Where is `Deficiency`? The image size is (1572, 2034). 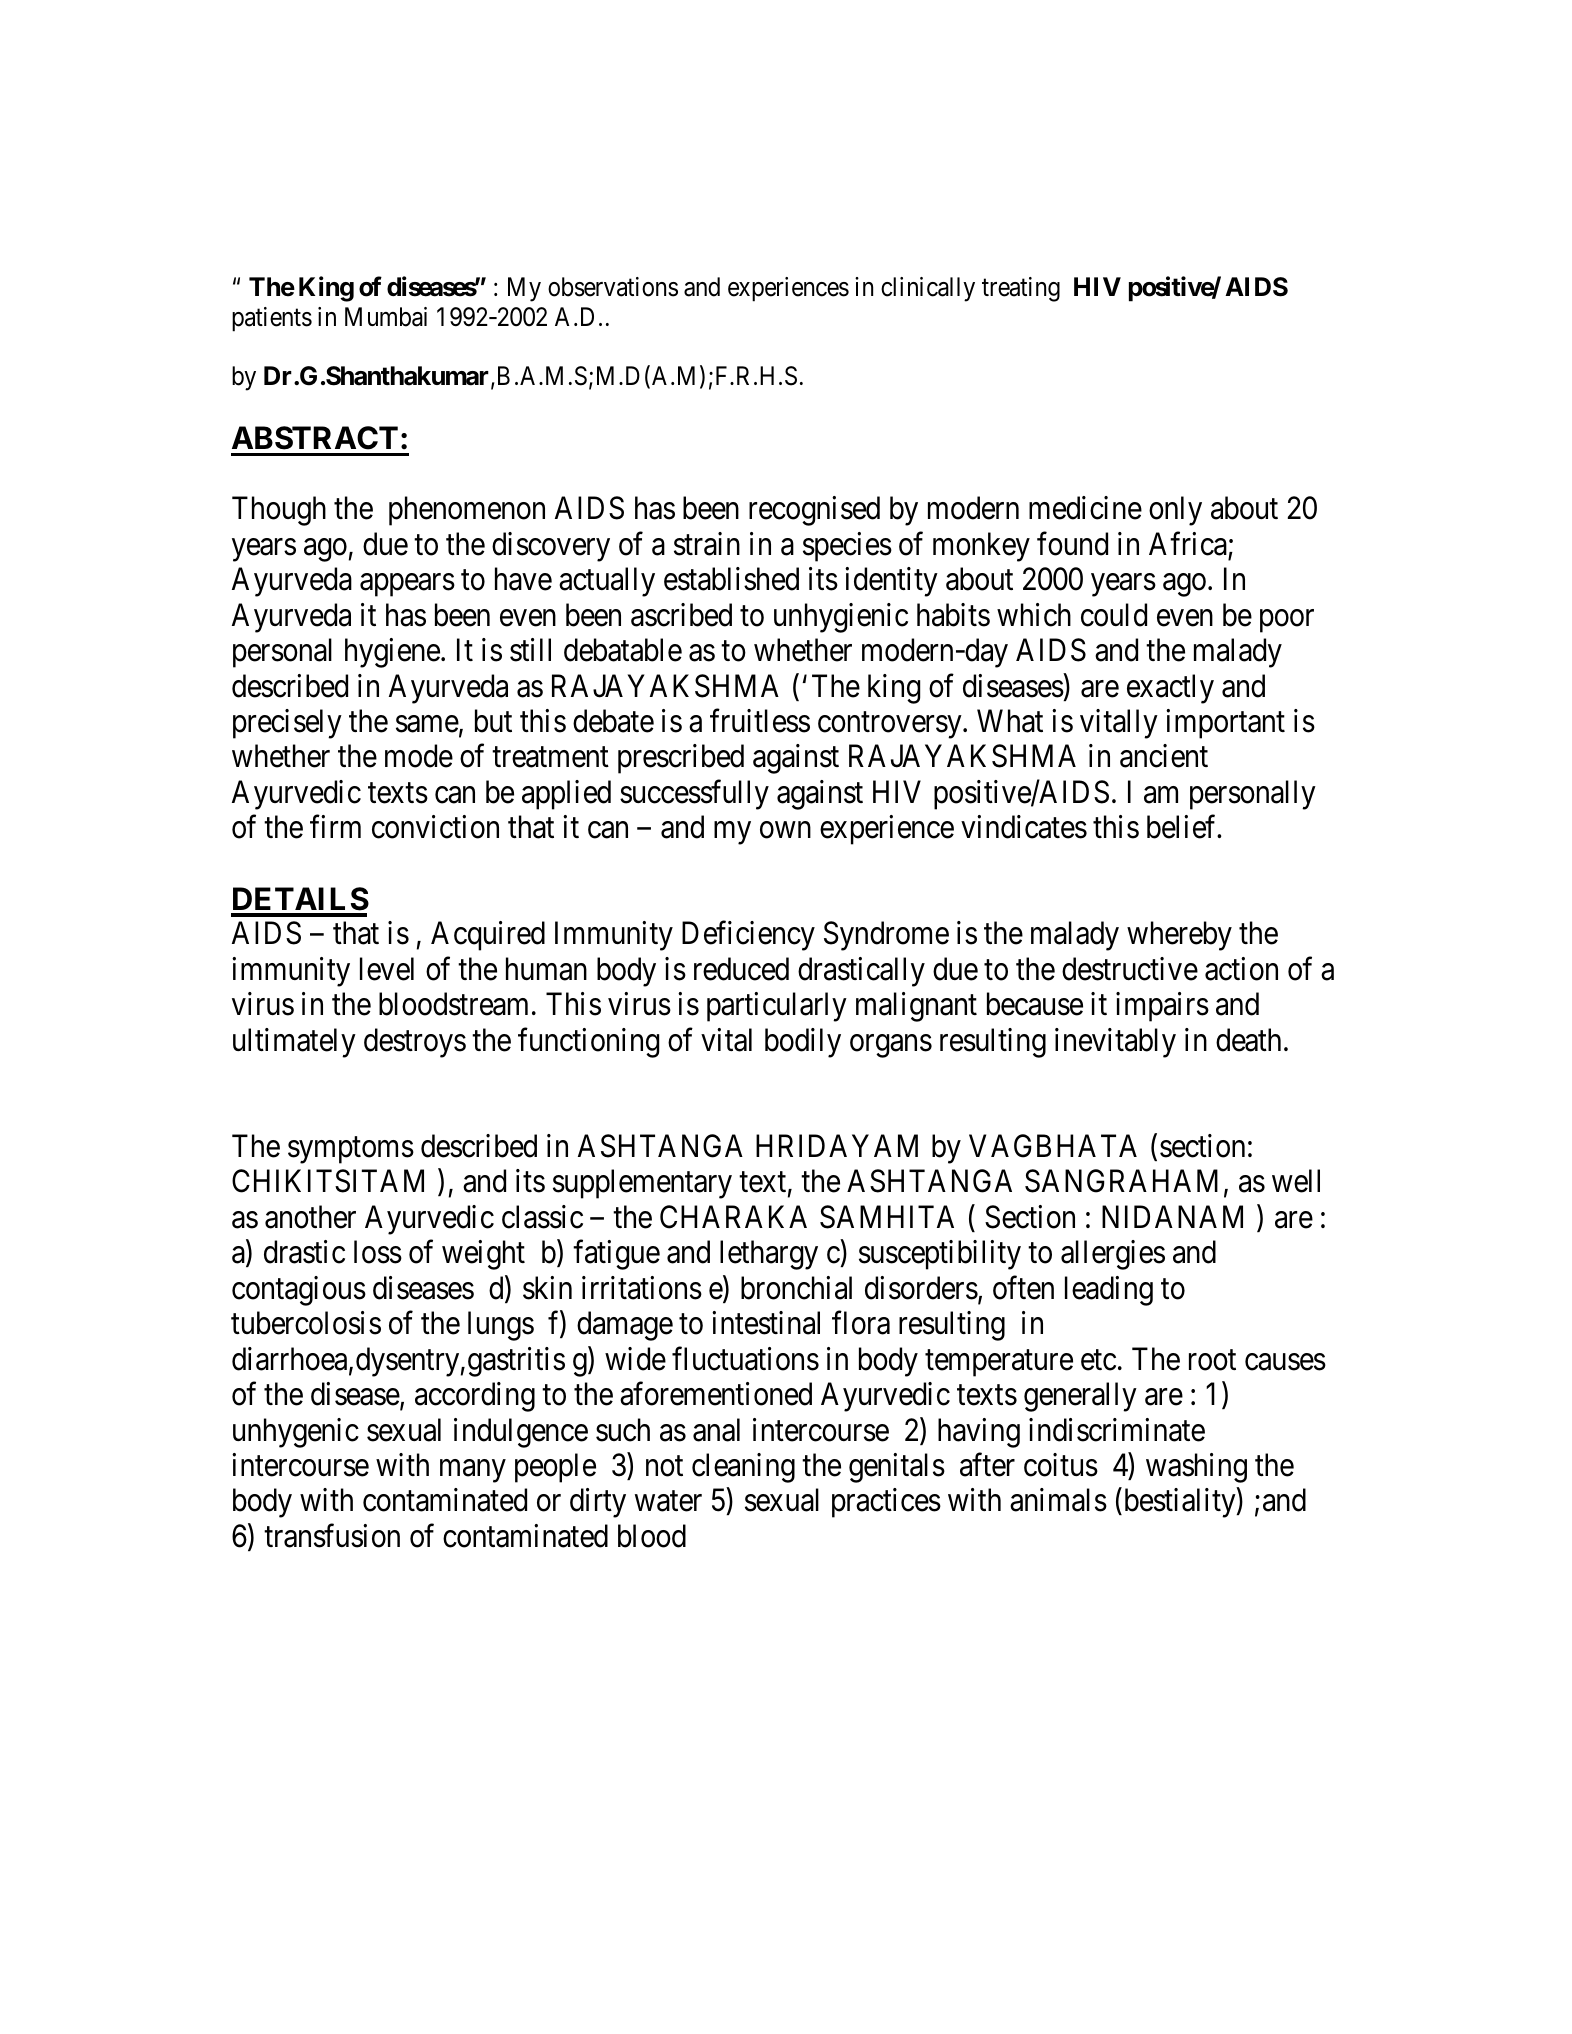 Deficiency is located at coordinates (748, 936).
